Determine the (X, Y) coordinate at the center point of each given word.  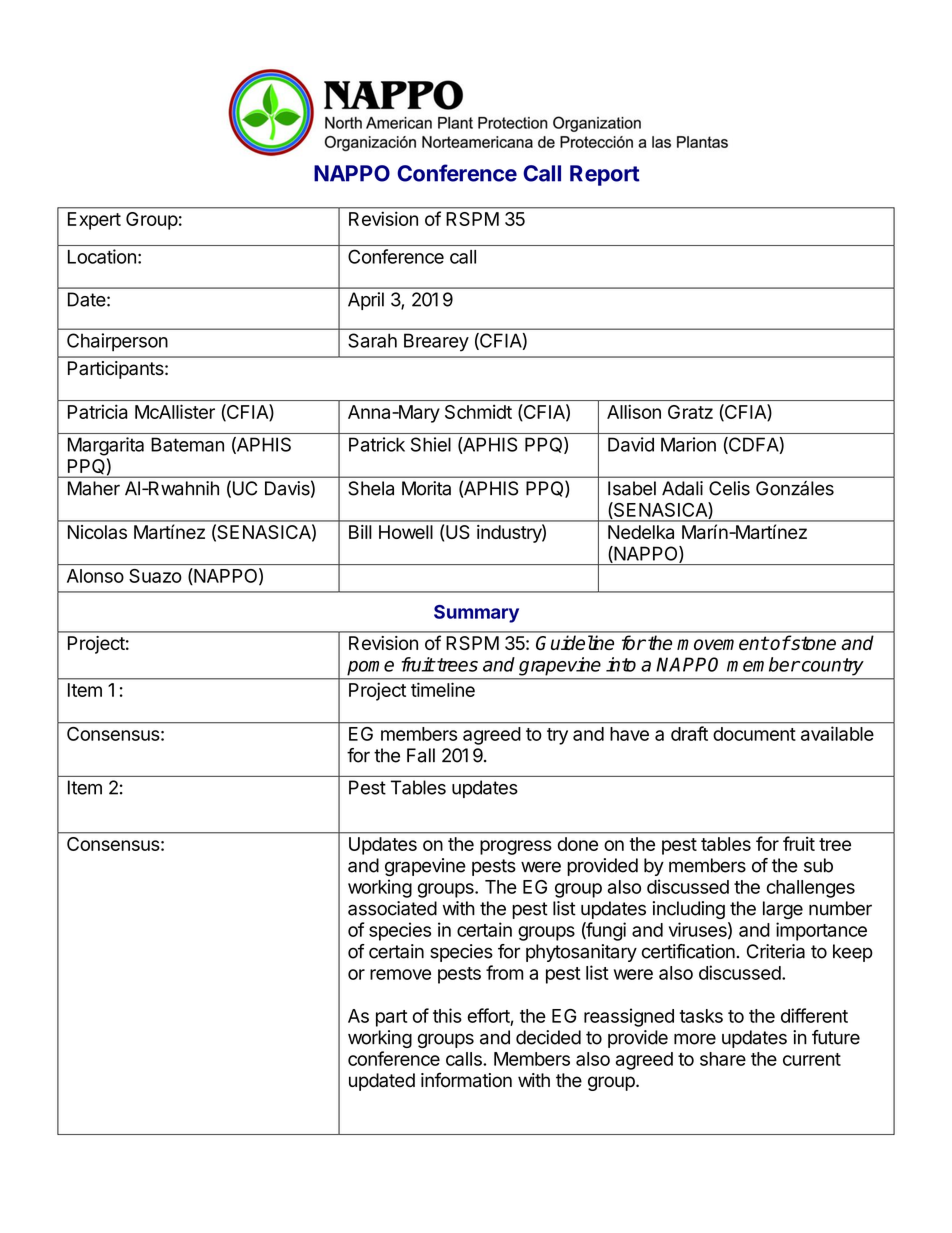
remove (400, 974)
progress (516, 847)
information (466, 1080)
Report (605, 175)
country (831, 666)
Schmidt (478, 411)
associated (392, 908)
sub (818, 865)
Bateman (187, 444)
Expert (94, 221)
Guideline (575, 642)
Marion (688, 444)
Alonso (95, 576)
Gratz (690, 412)
